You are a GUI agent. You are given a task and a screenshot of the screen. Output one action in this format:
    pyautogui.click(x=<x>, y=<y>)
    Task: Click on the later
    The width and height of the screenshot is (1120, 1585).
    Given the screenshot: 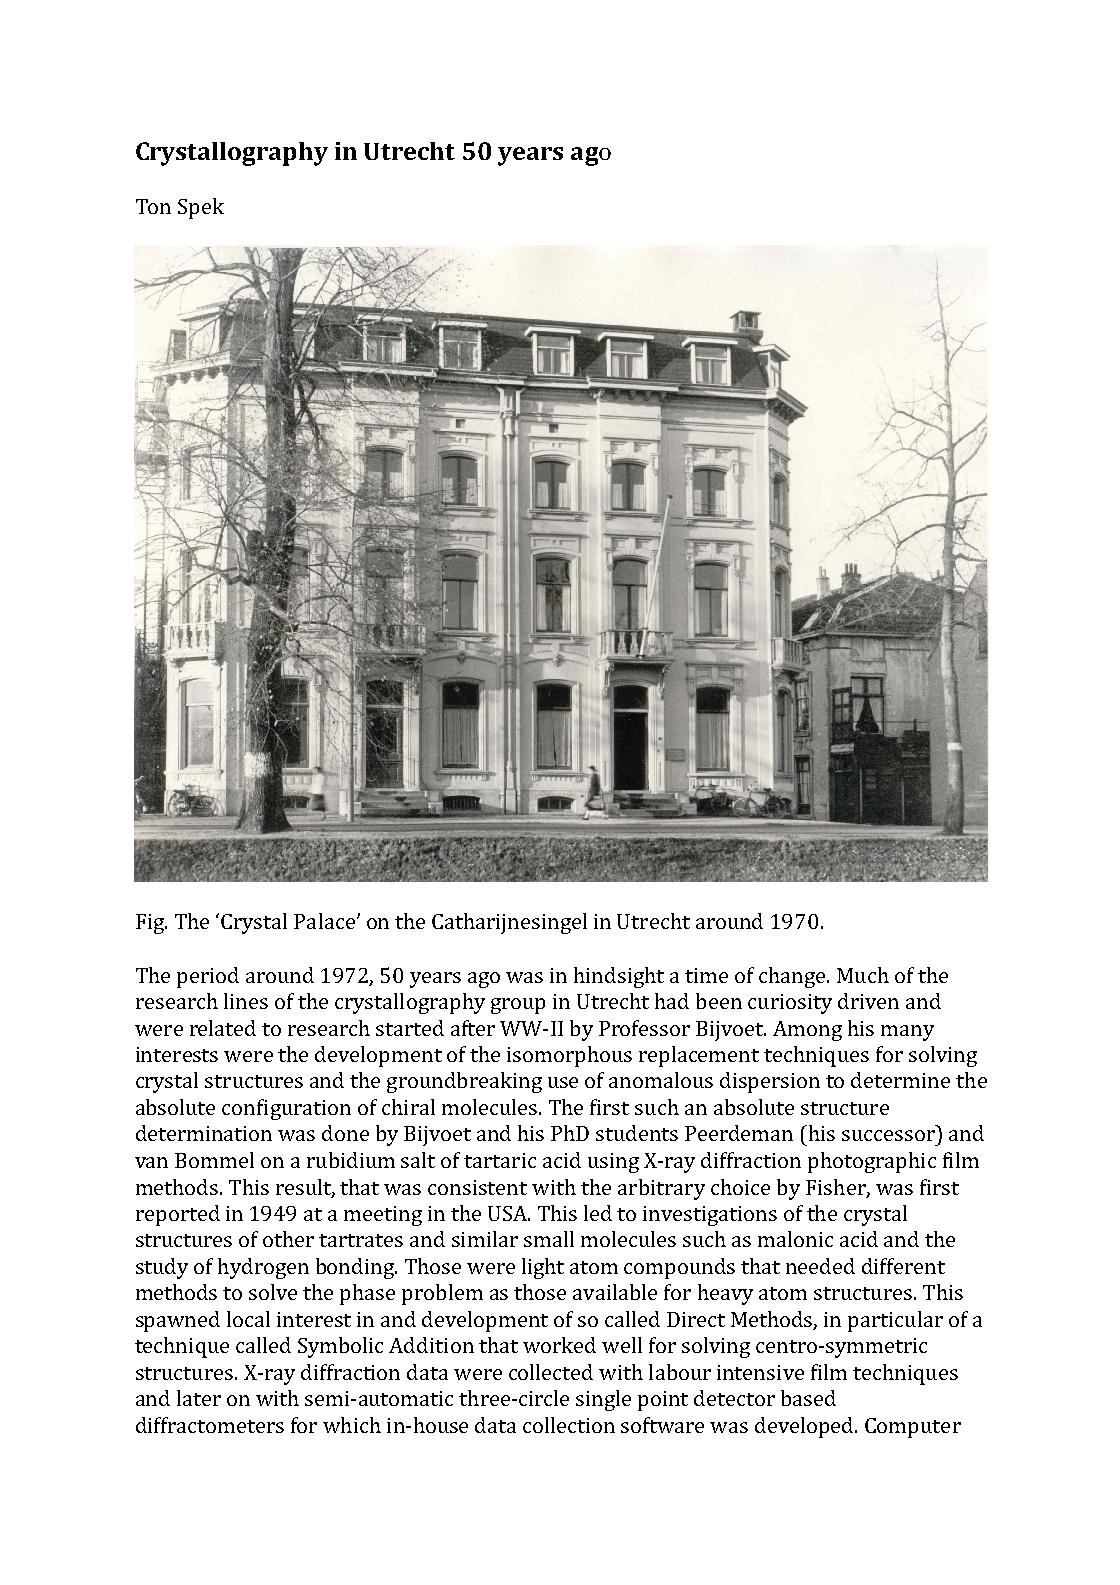 What is the action you would take?
    pyautogui.click(x=199, y=1398)
